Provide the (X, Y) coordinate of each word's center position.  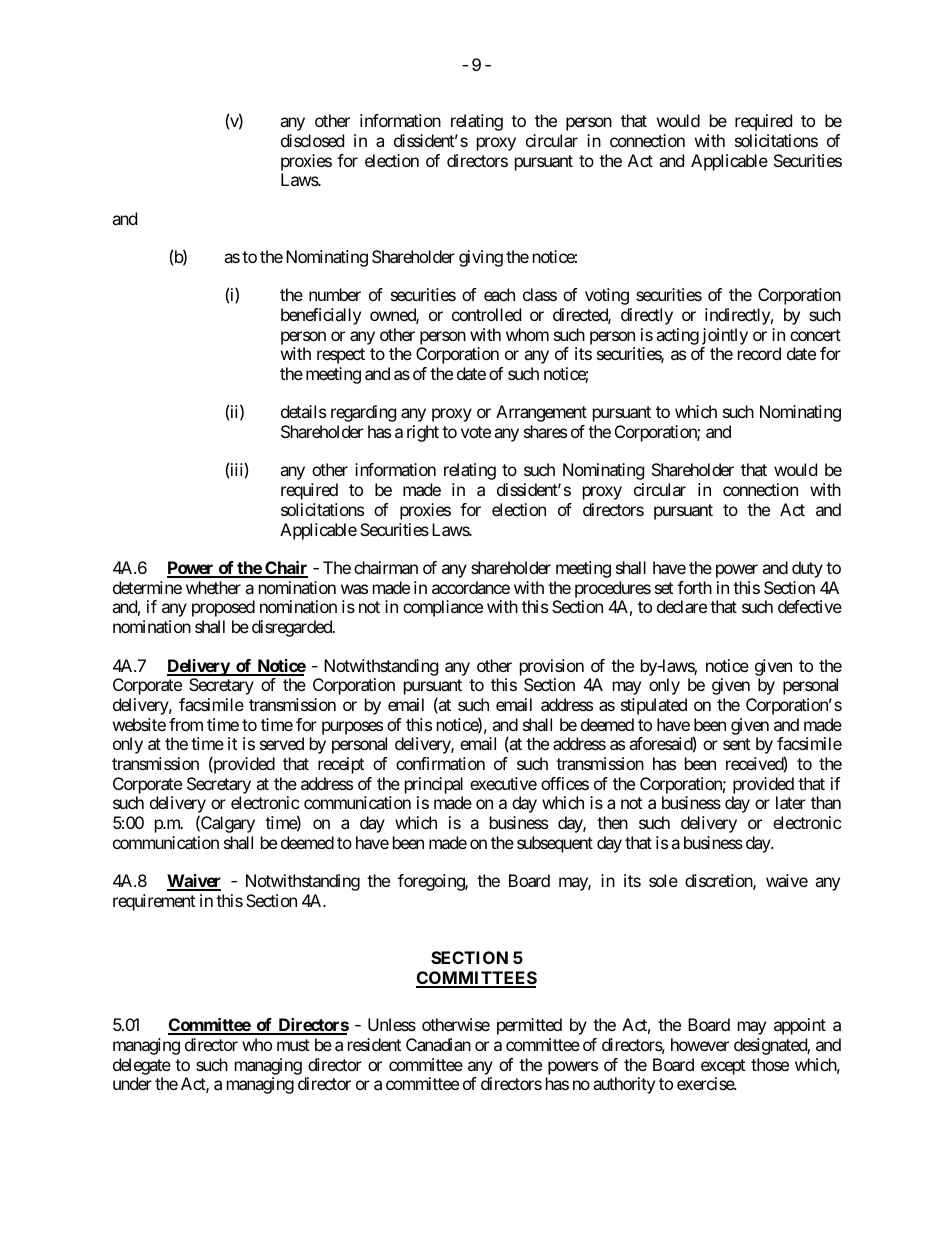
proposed (223, 608)
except (723, 1067)
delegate (142, 1066)
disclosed (312, 140)
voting (607, 296)
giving (481, 258)
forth (694, 587)
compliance (443, 608)
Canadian (438, 1044)
